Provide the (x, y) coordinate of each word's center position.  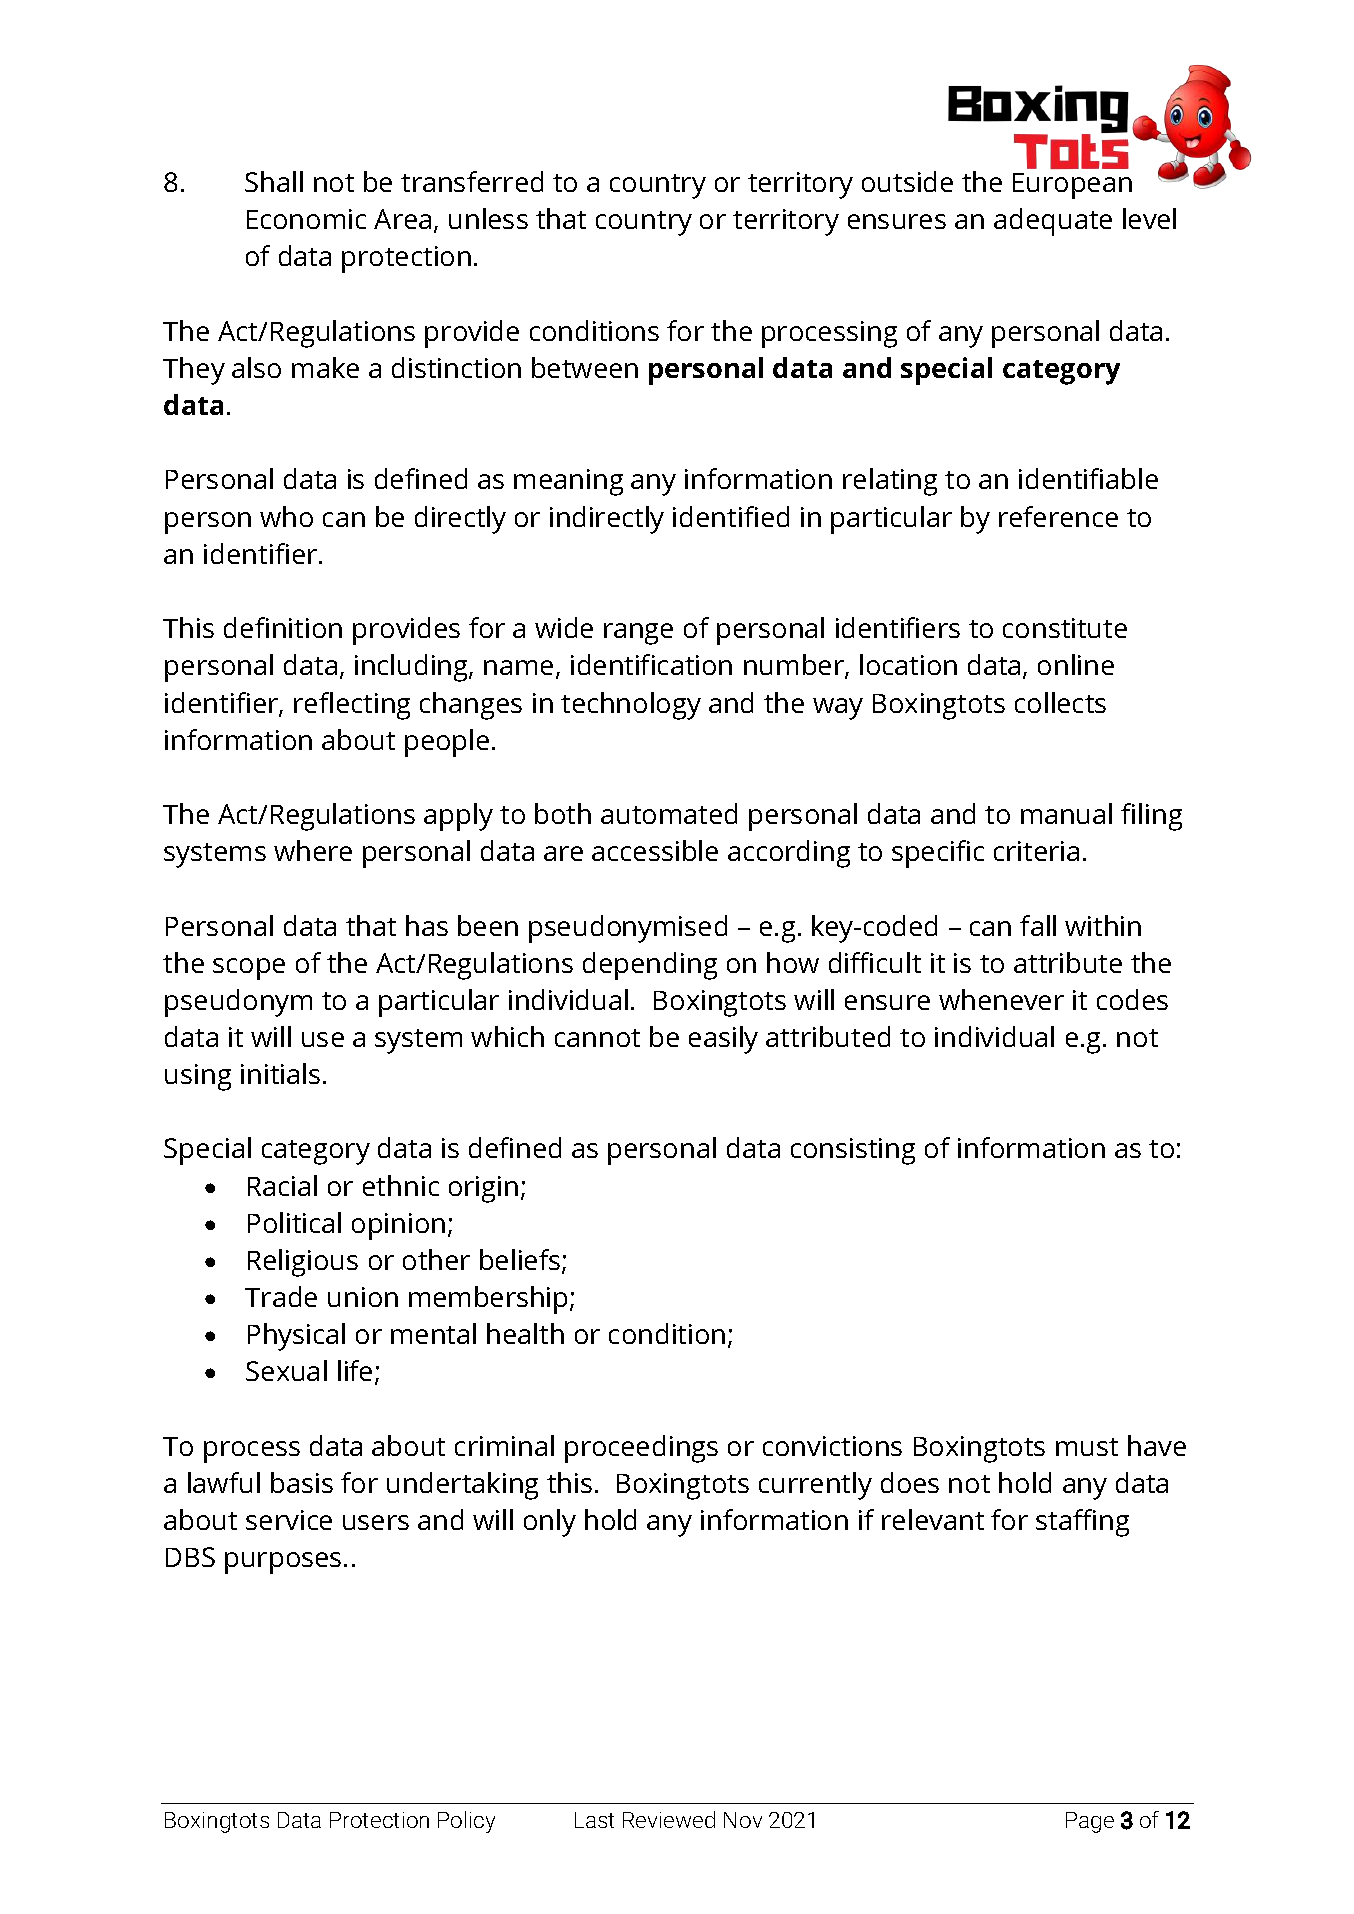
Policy (466, 1822)
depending (650, 966)
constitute (1065, 628)
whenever (1001, 999)
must (1087, 1447)
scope (249, 969)
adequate (1053, 222)
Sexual (286, 1370)
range (638, 634)
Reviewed (669, 1819)
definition (283, 627)
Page (1090, 1822)
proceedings (641, 1449)
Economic (306, 219)
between (585, 367)
